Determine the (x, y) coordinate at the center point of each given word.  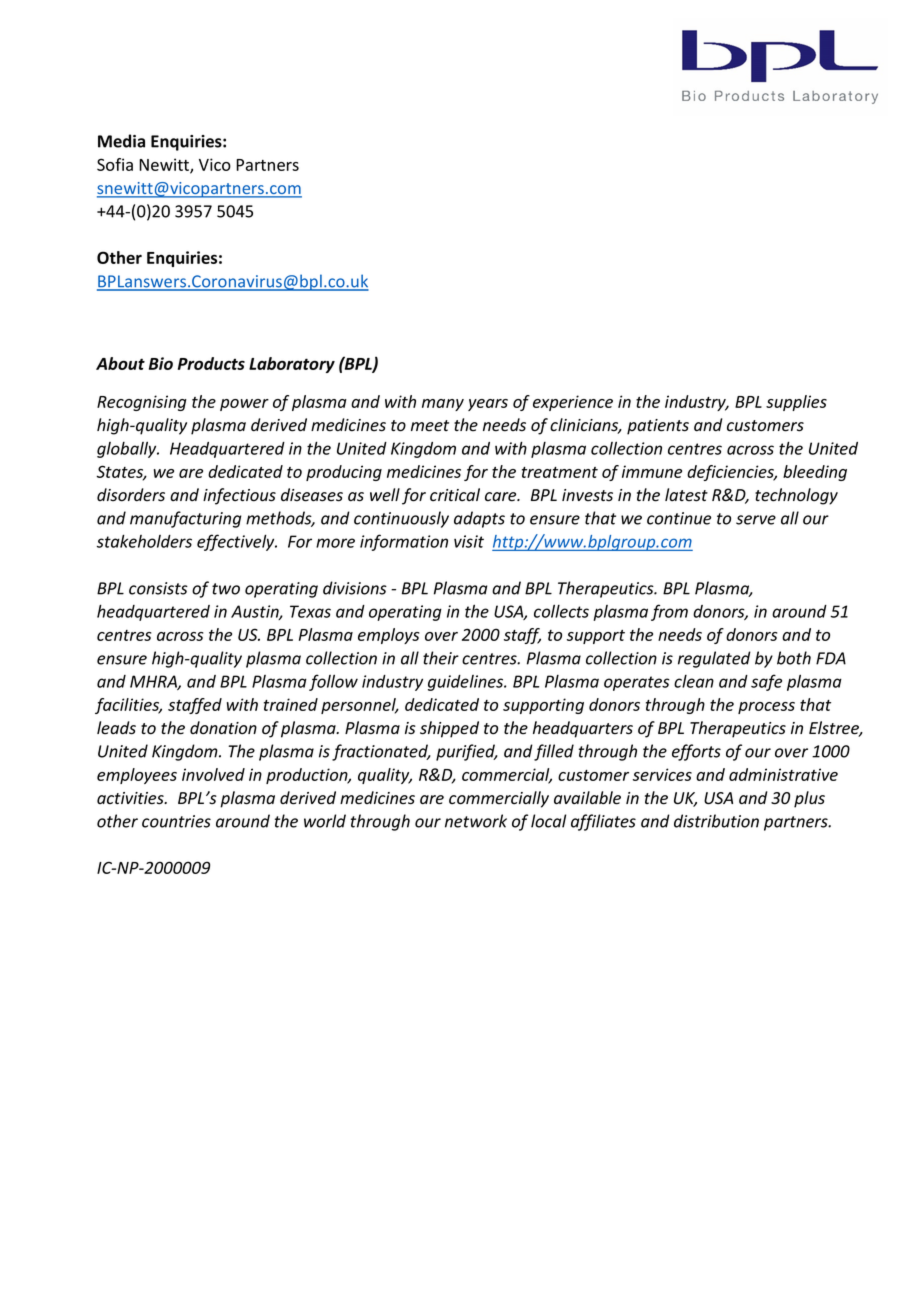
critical (455, 494)
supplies (796, 403)
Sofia (115, 164)
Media (121, 141)
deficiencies (731, 473)
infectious (239, 496)
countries (176, 821)
